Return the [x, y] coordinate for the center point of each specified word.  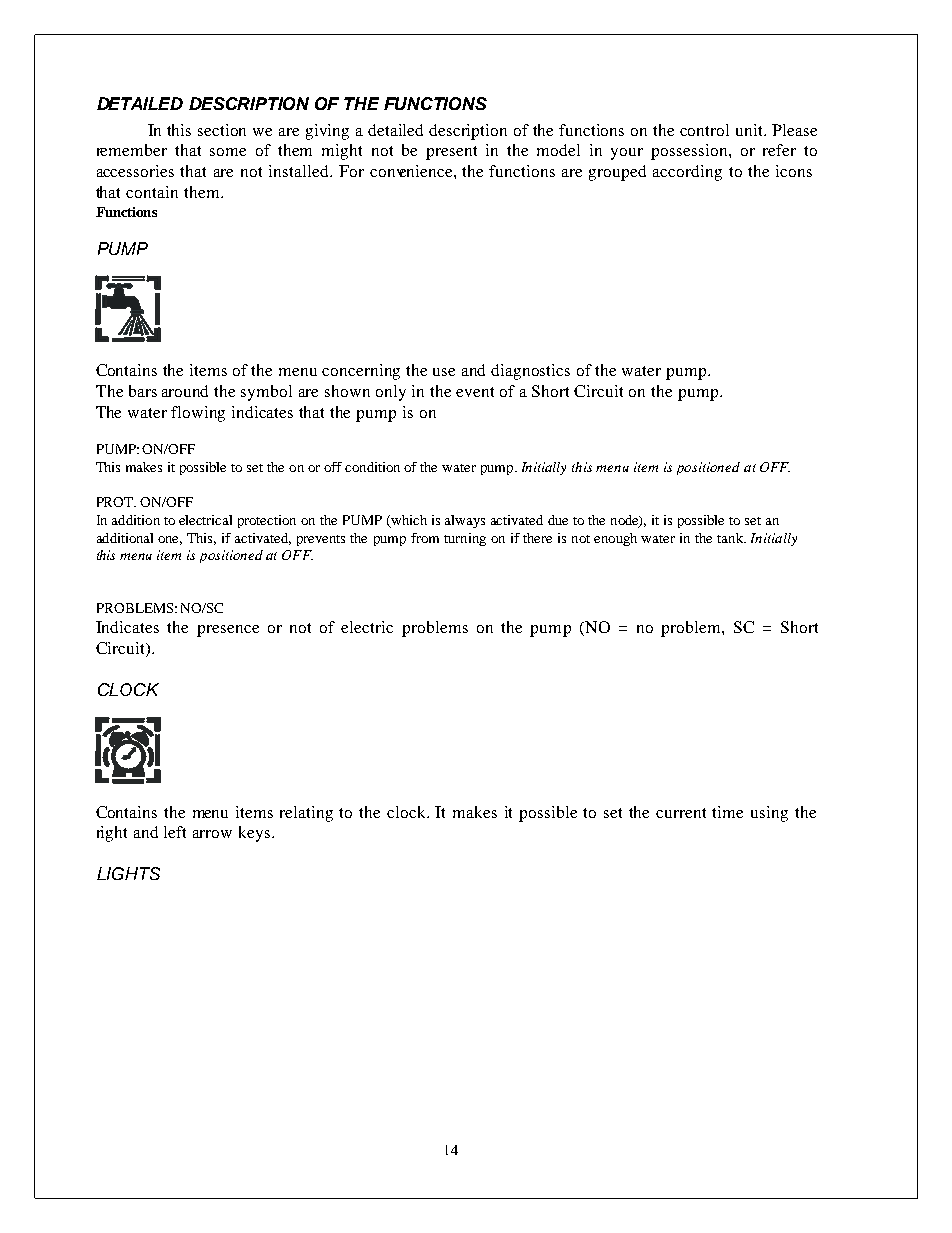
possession [690, 152]
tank [731, 538]
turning [465, 539]
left [175, 832]
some [228, 152]
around [185, 391]
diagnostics [530, 372]
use [444, 372]
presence [228, 631]
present [451, 153]
